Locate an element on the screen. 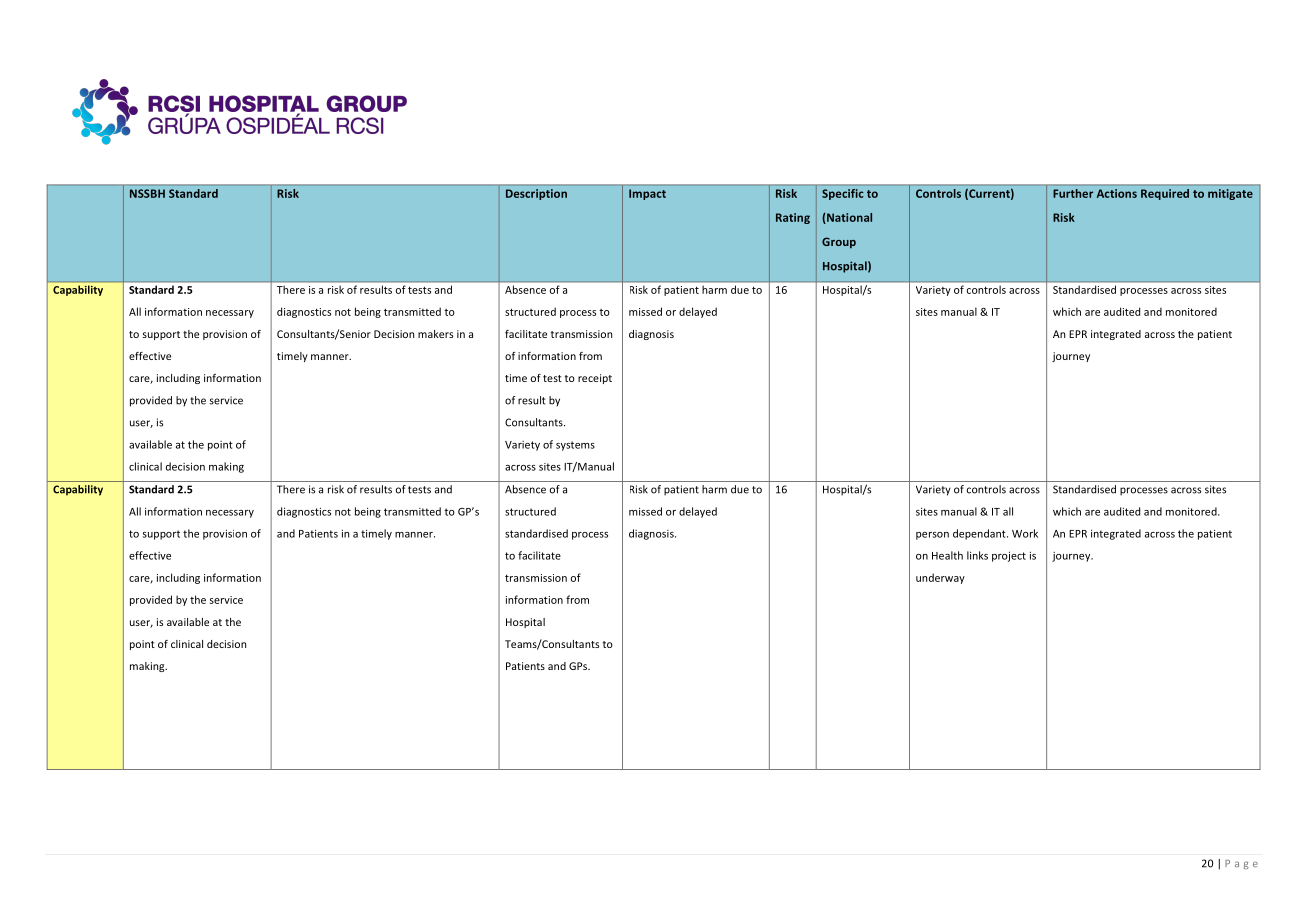 Image resolution: width=1308 pixels, height=924 pixels. Description is located at coordinates (536, 194).
